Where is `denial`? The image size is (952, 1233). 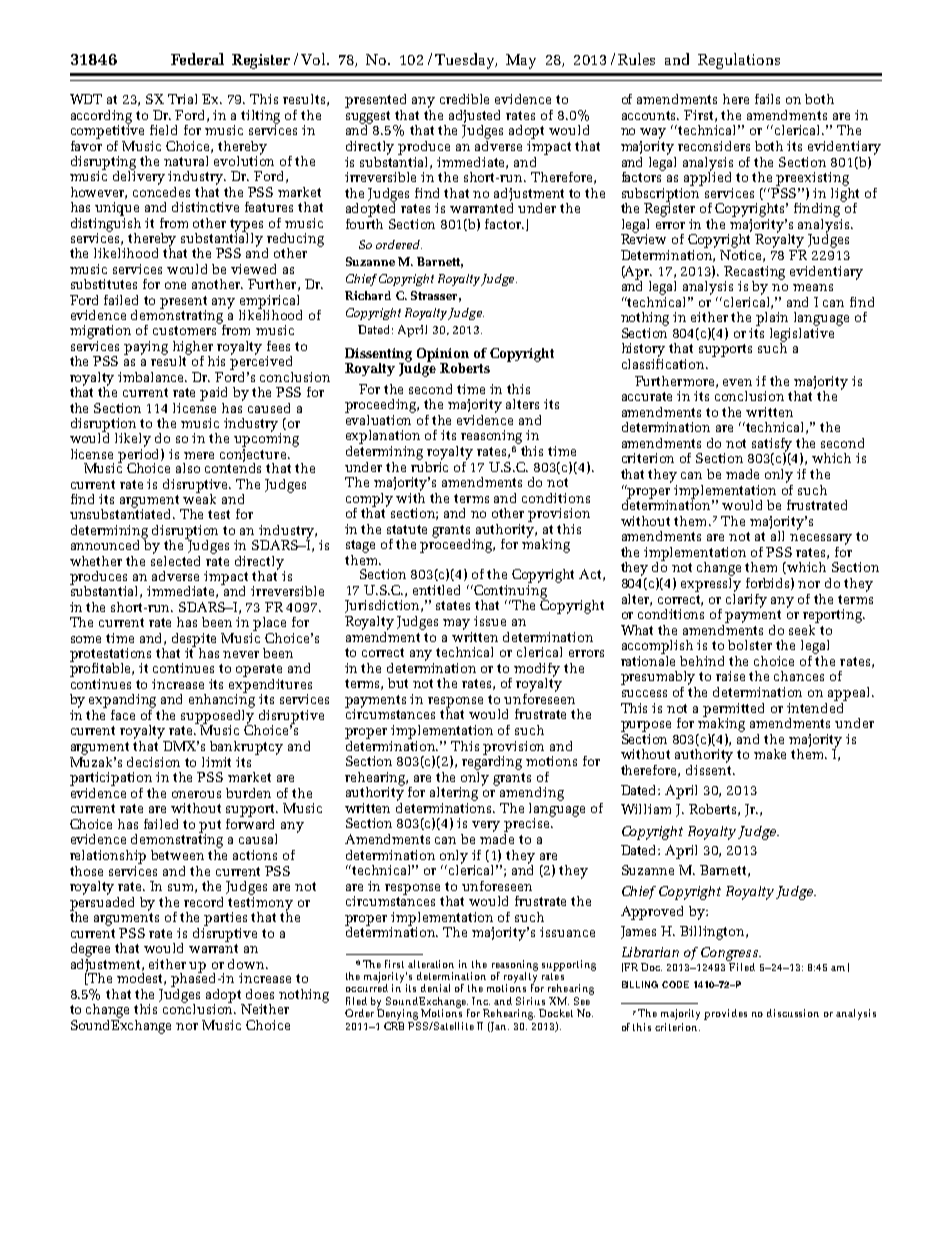 denial is located at coordinates (435, 988).
